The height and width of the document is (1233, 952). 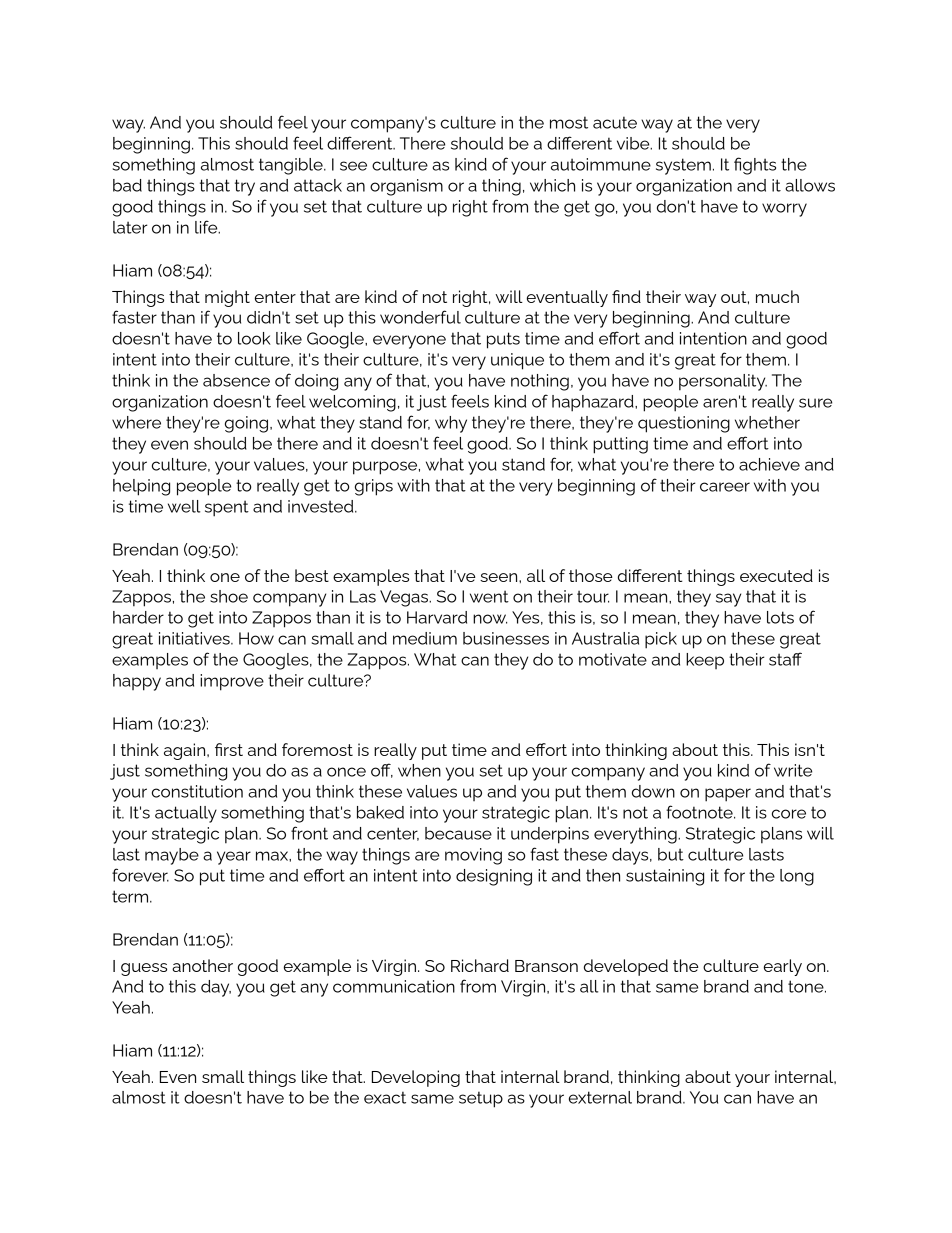 What do you see at coordinates (481, 1099) in the document?
I see `setup` at bounding box center [481, 1099].
